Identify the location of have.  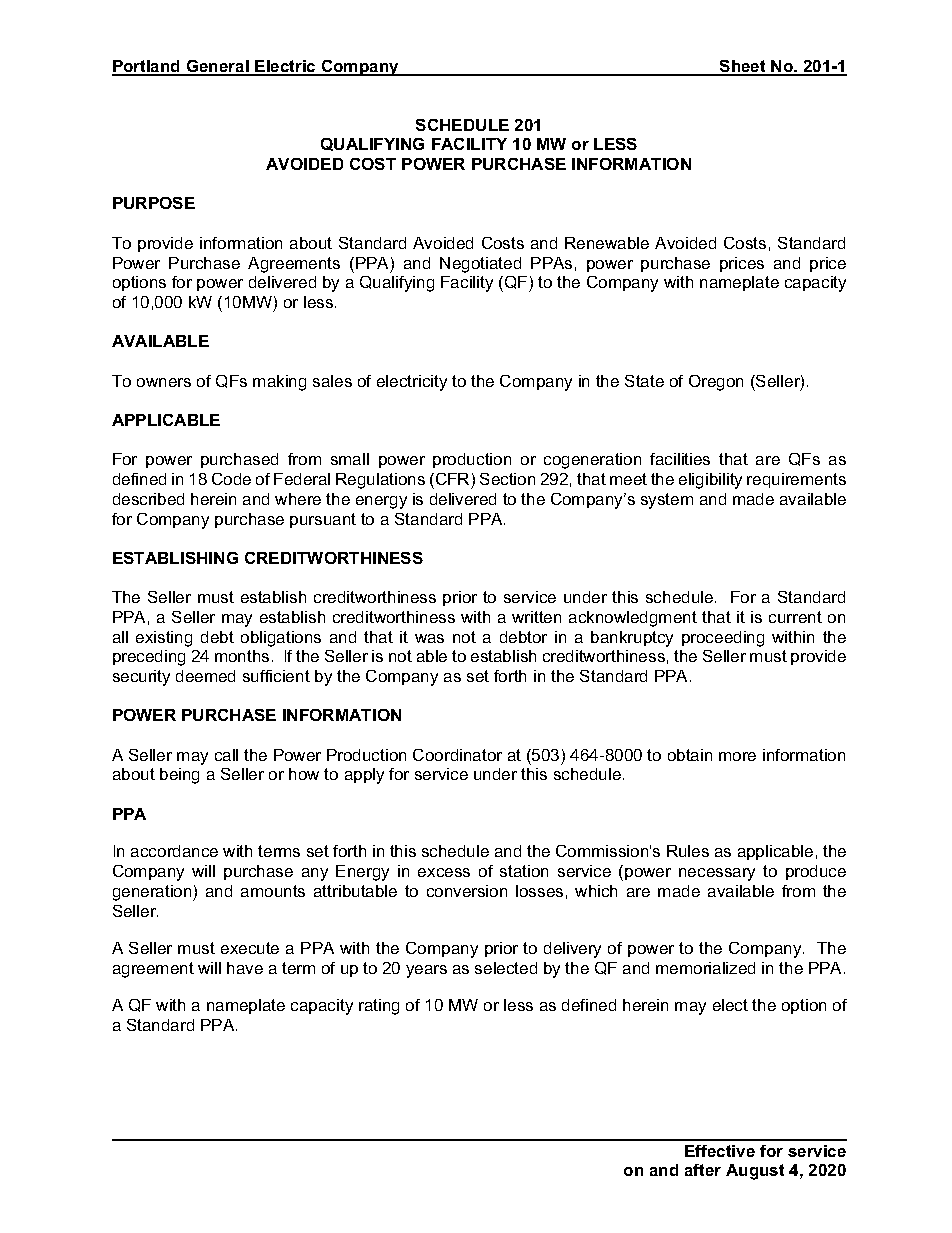
(245, 968).
